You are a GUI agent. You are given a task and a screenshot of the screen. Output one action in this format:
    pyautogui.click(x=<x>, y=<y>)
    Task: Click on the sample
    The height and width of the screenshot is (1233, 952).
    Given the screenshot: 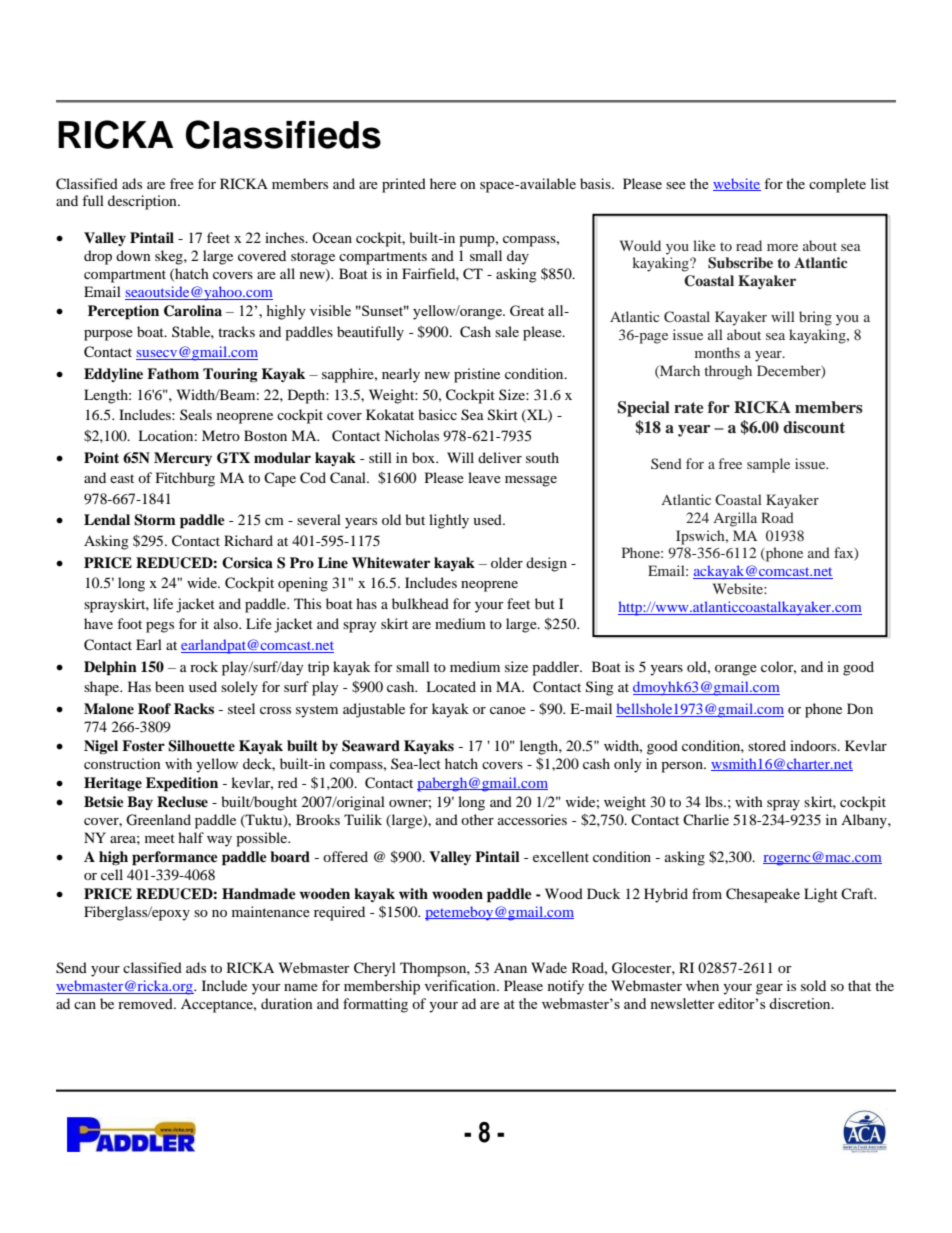 What is the action you would take?
    pyautogui.click(x=768, y=465)
